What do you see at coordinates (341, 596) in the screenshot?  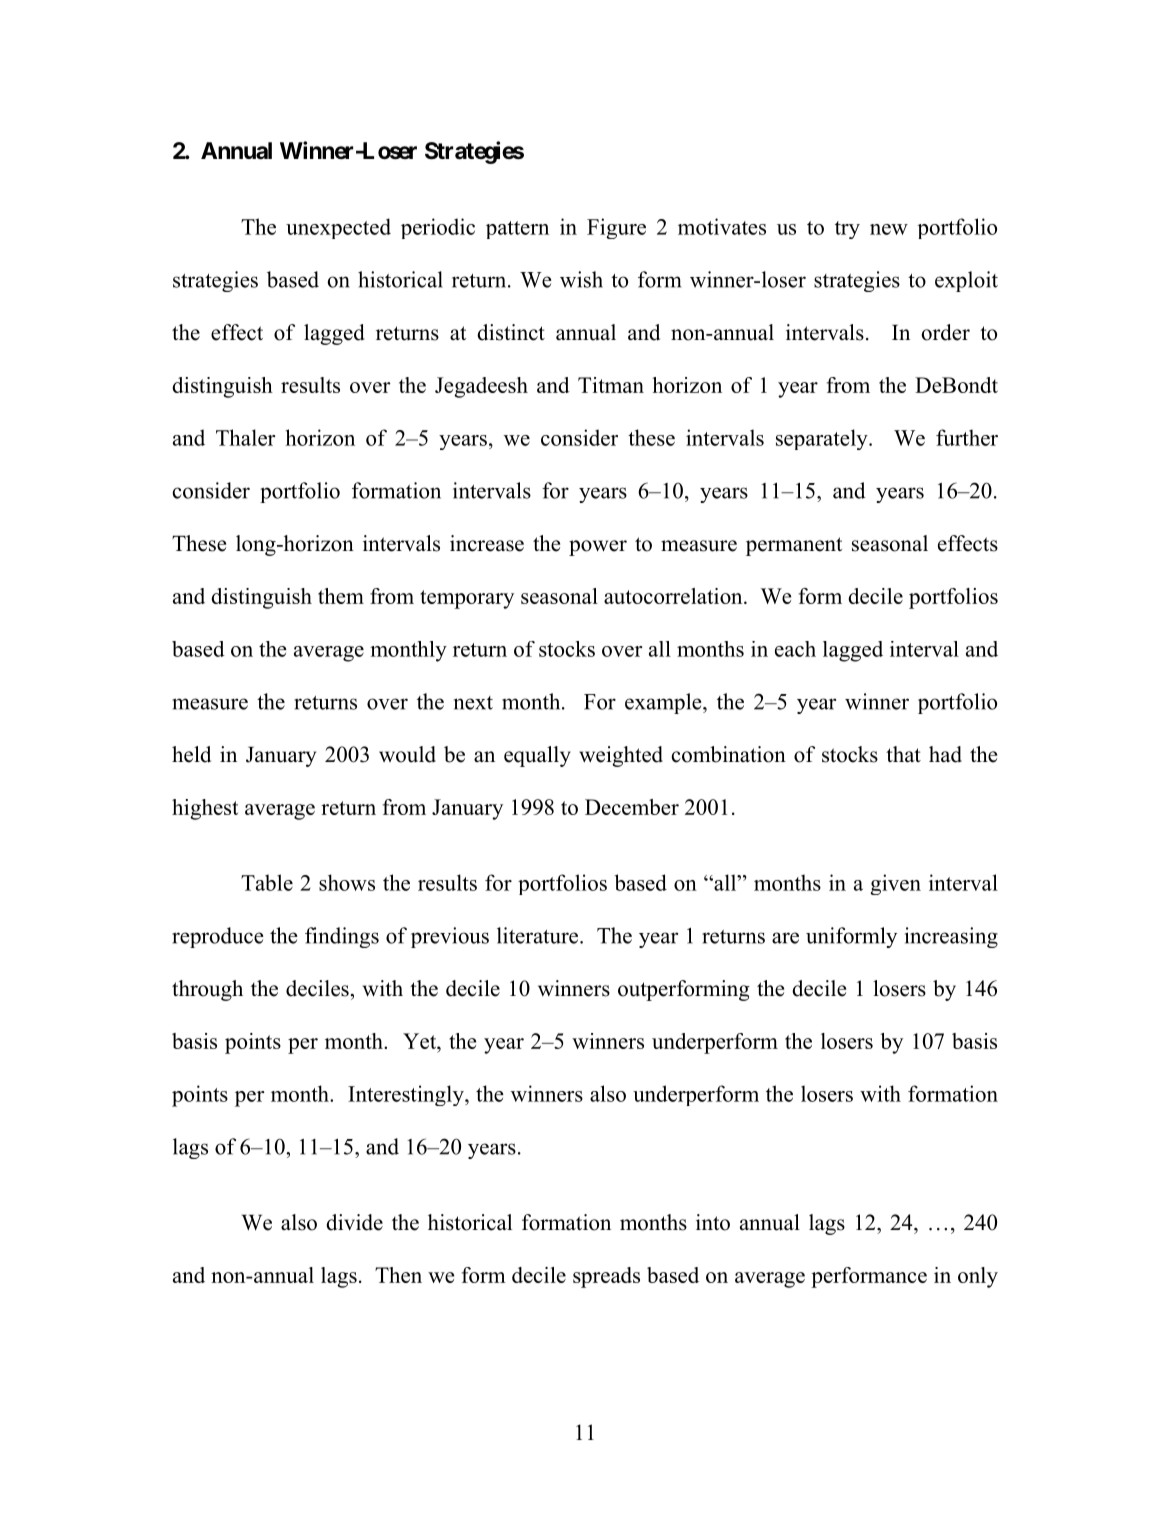 I see `them` at bounding box center [341, 596].
